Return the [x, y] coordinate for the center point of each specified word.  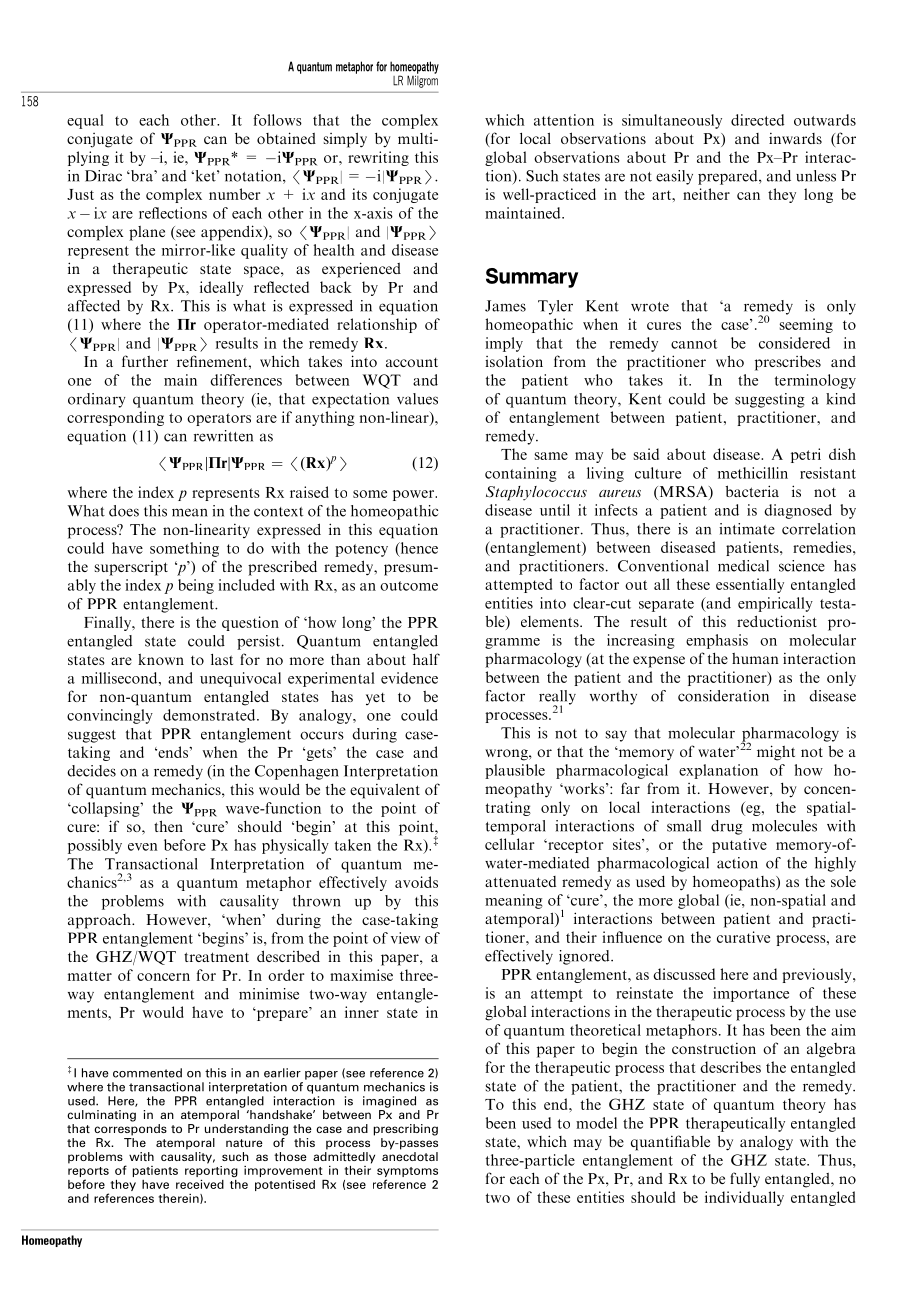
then [168, 826]
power [414, 495]
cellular [510, 844]
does [124, 511]
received [200, 1184]
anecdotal [410, 1156]
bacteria [752, 491]
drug [727, 827]
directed [757, 120]
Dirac [103, 176]
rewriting [378, 158]
